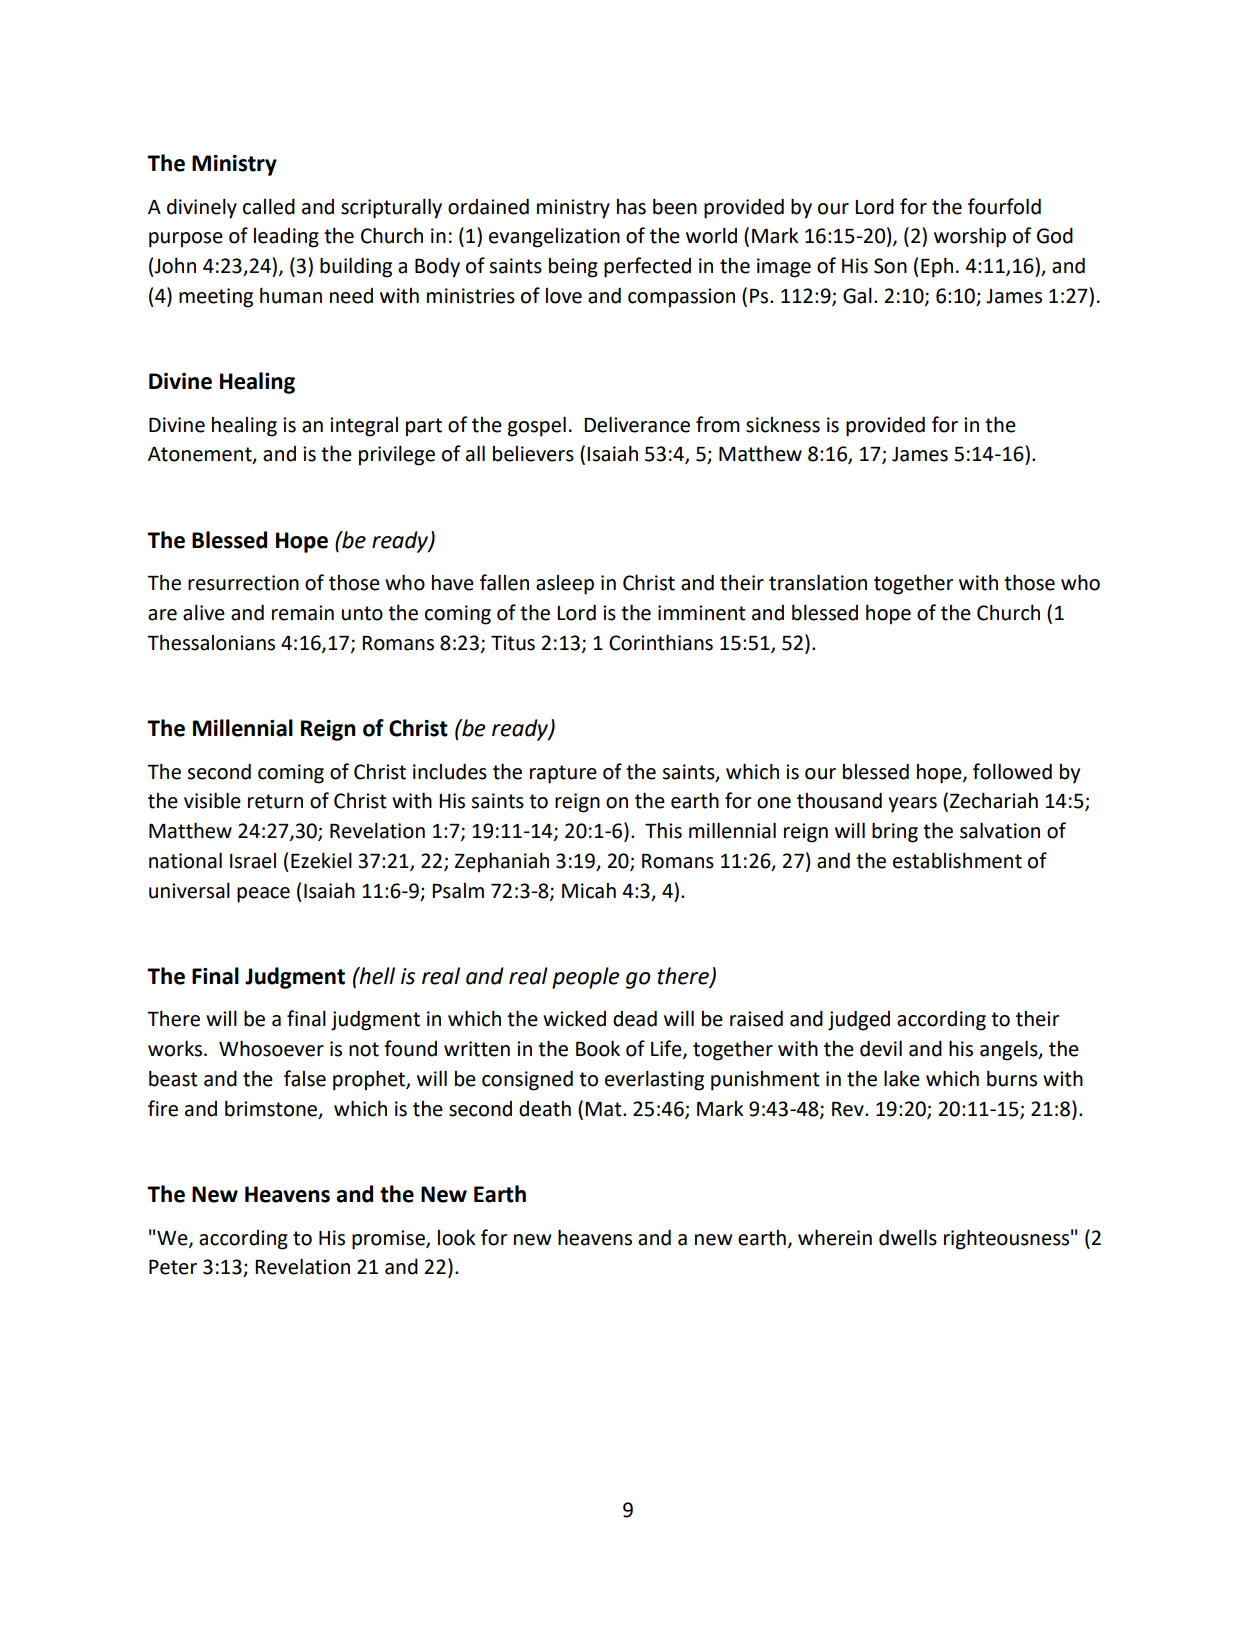 This page has height=1625, width=1256. What do you see at coordinates (397, 455) in the page?
I see `privilege` at bounding box center [397, 455].
